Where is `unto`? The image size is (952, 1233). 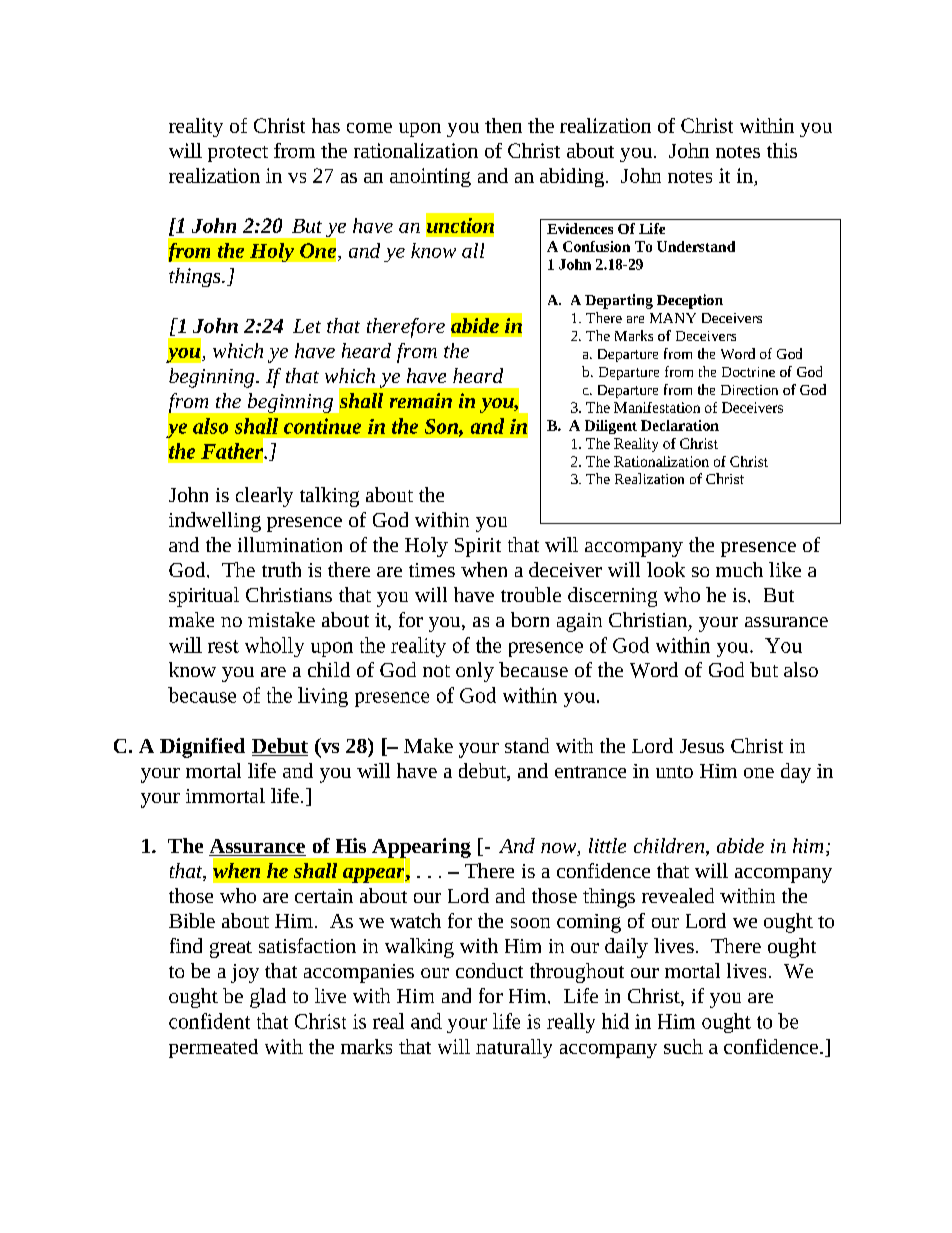
unto is located at coordinates (674, 772).
